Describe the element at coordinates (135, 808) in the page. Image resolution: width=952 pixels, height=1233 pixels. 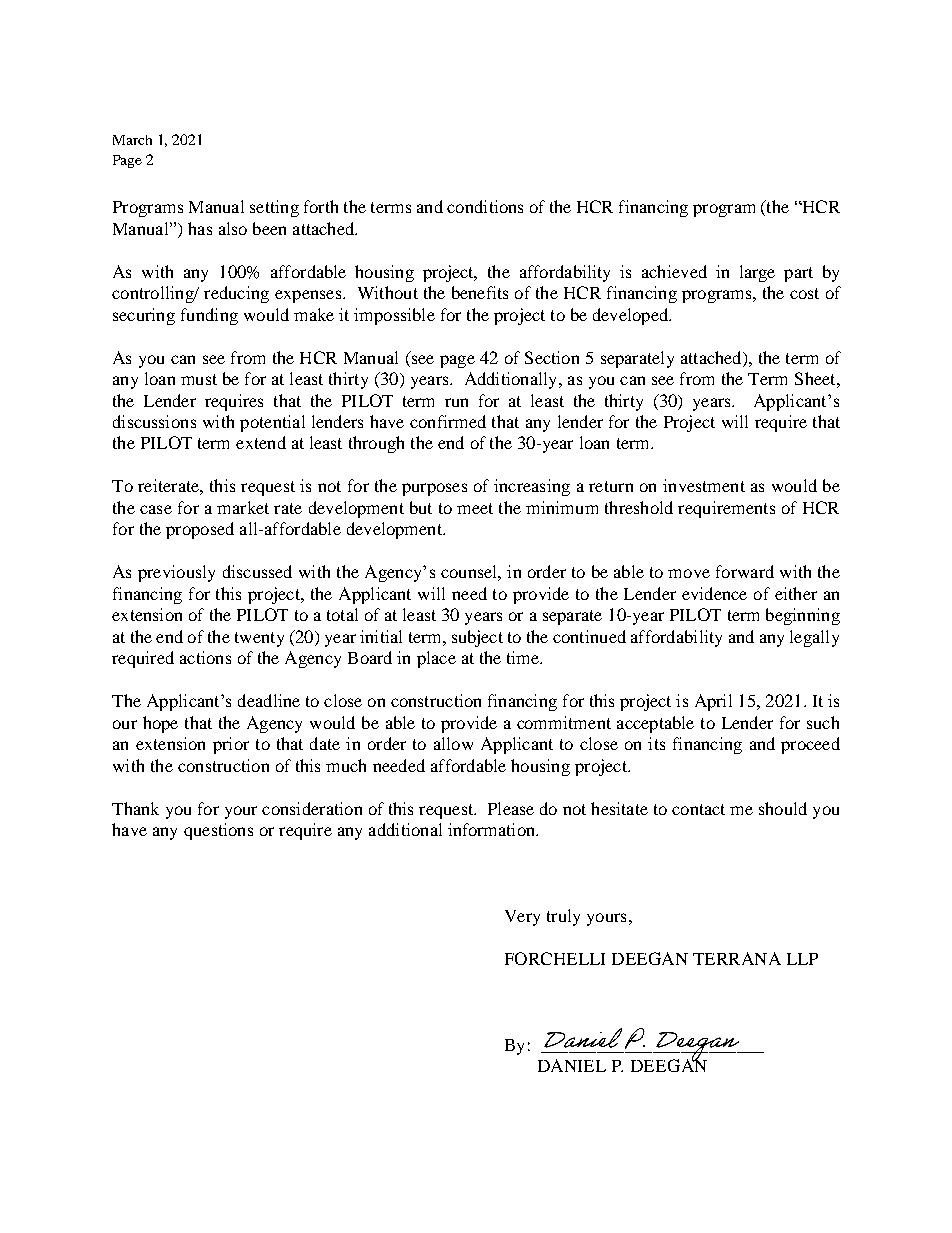
I see `Thank` at that location.
